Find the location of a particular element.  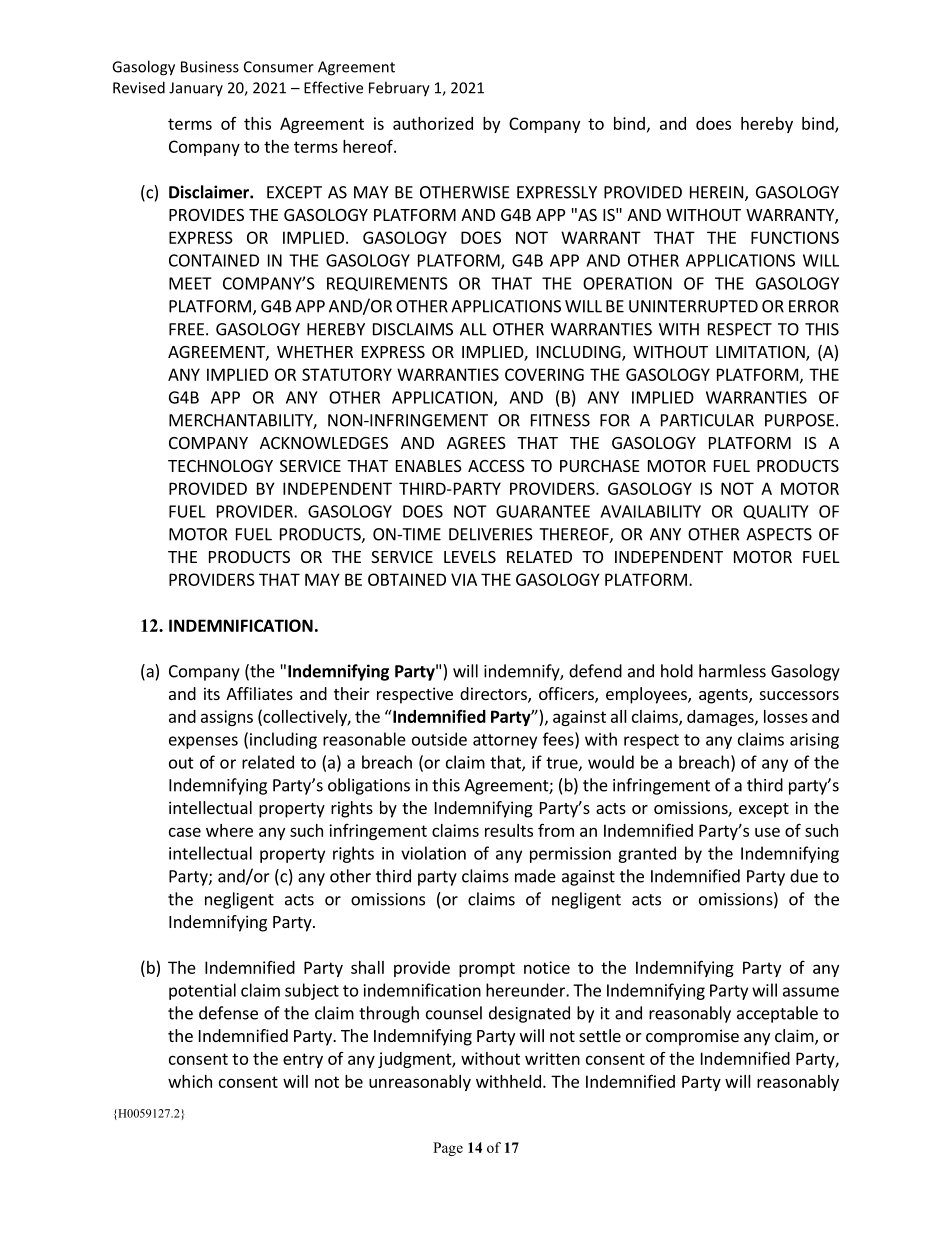

harmless is located at coordinates (732, 671).
